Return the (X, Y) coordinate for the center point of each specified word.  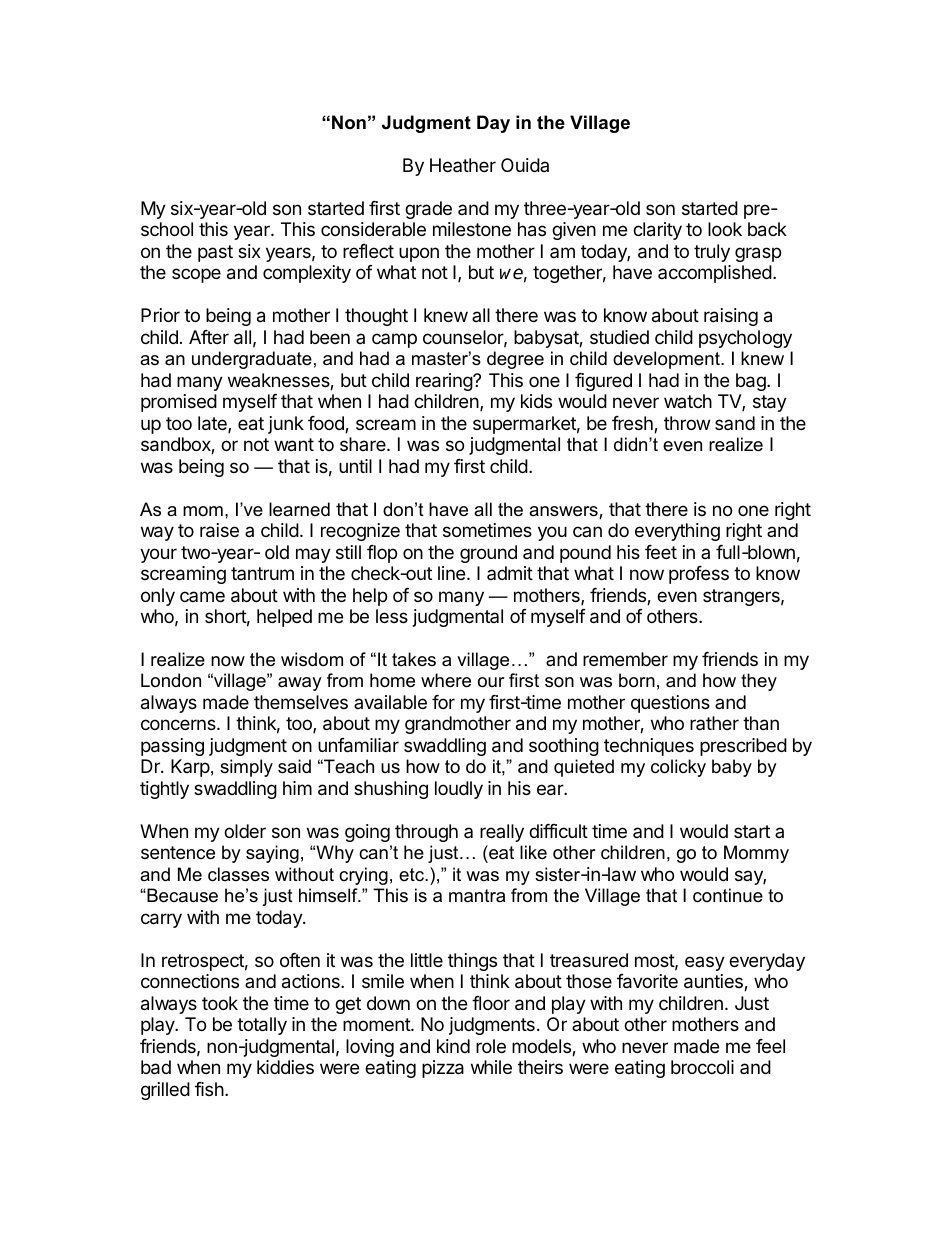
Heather (463, 165)
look (725, 229)
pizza (443, 1069)
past (215, 253)
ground (488, 554)
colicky (678, 768)
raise (219, 530)
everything (677, 532)
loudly (459, 790)
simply (246, 768)
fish (209, 1089)
